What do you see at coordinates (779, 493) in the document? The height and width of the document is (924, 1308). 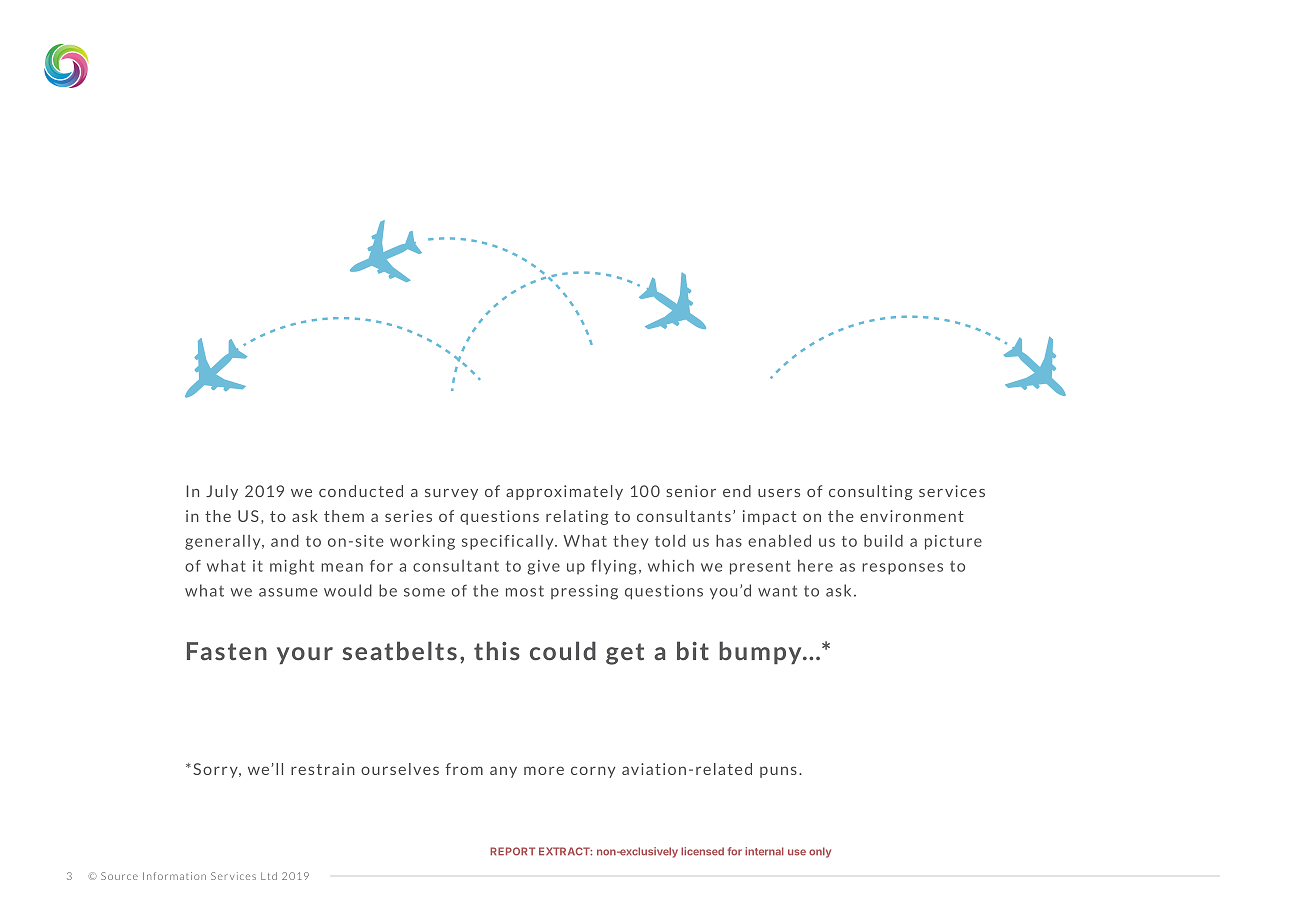 I see `users` at bounding box center [779, 493].
